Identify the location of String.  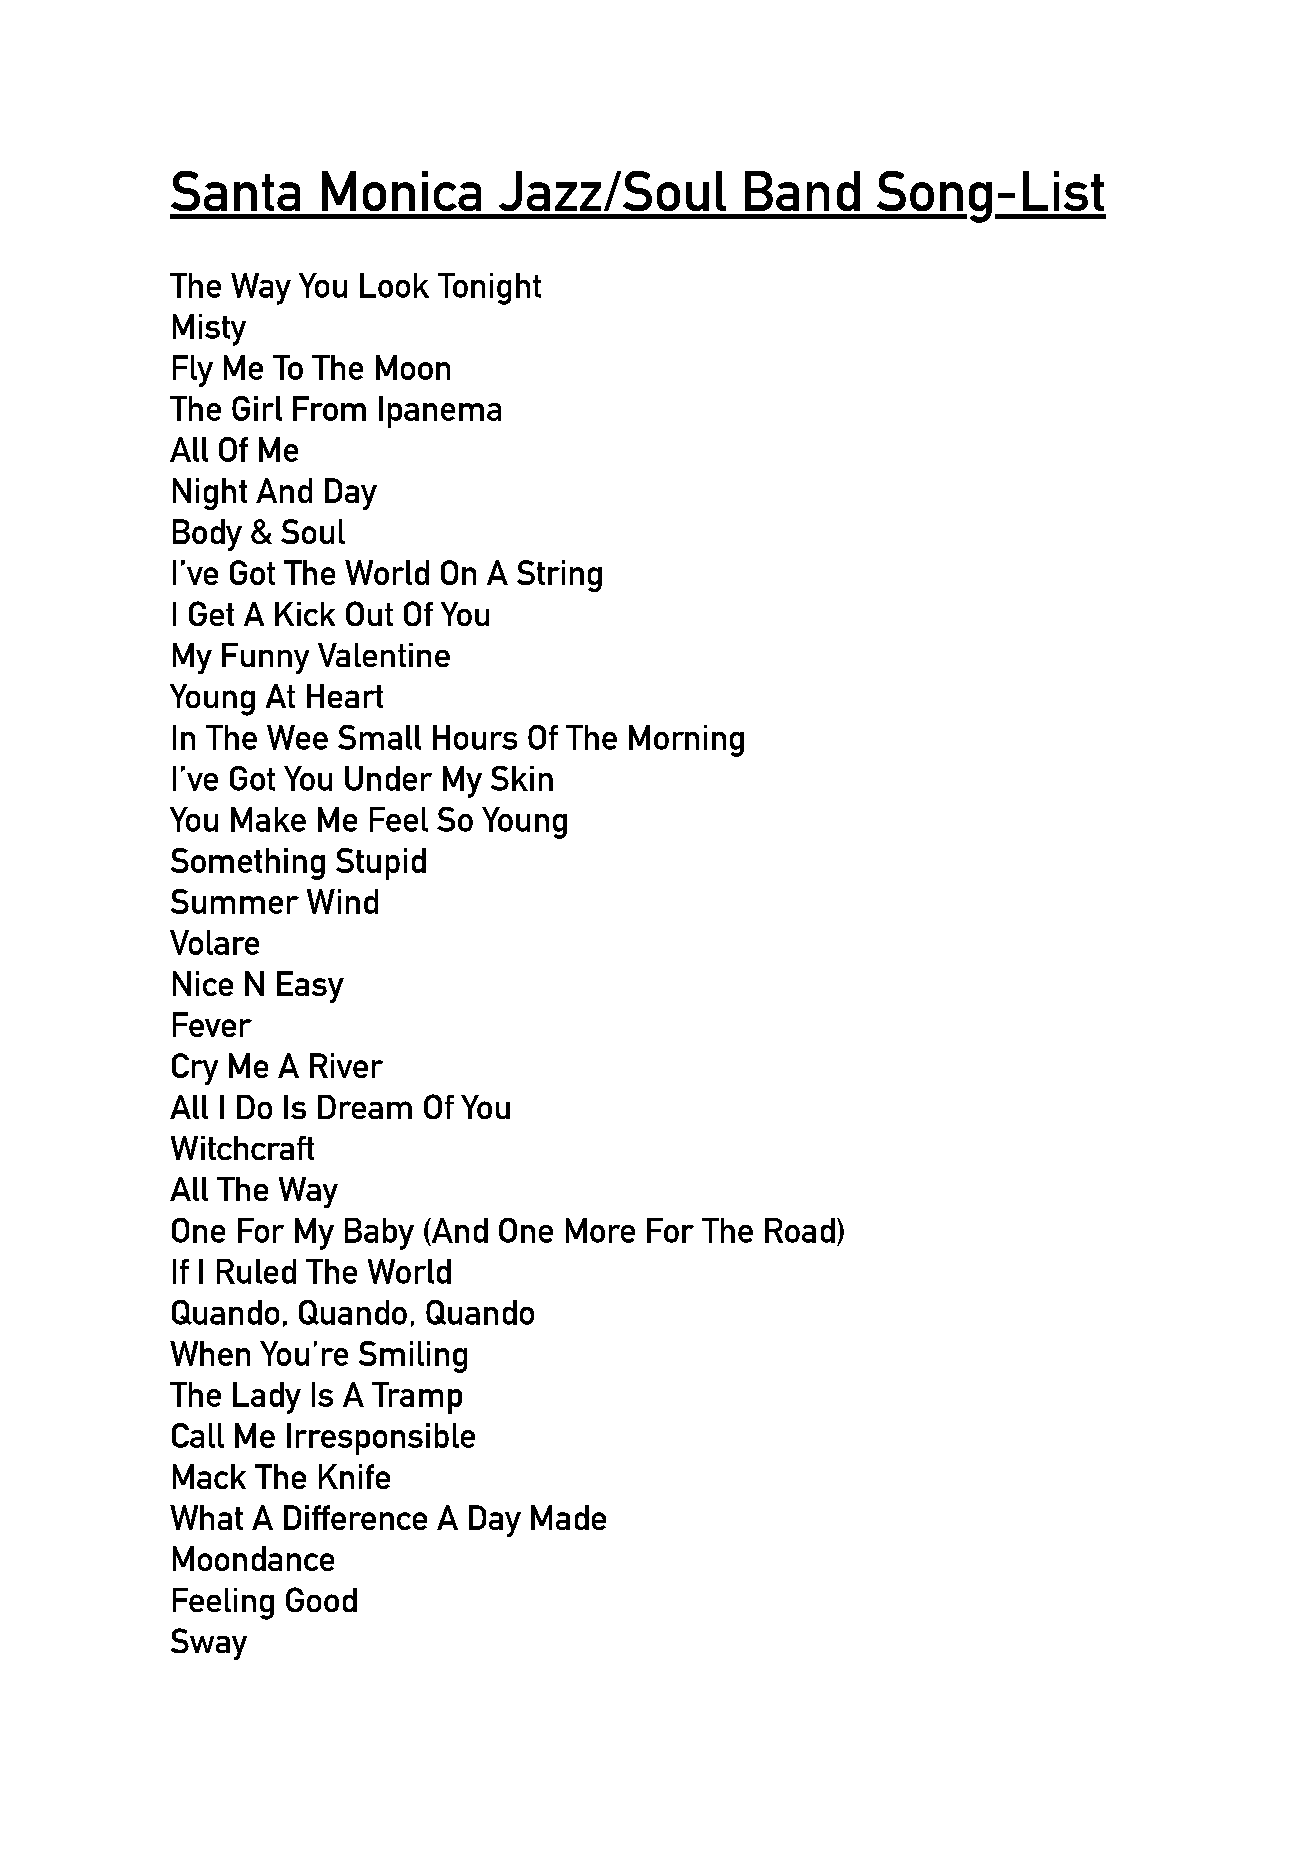
(559, 576).
